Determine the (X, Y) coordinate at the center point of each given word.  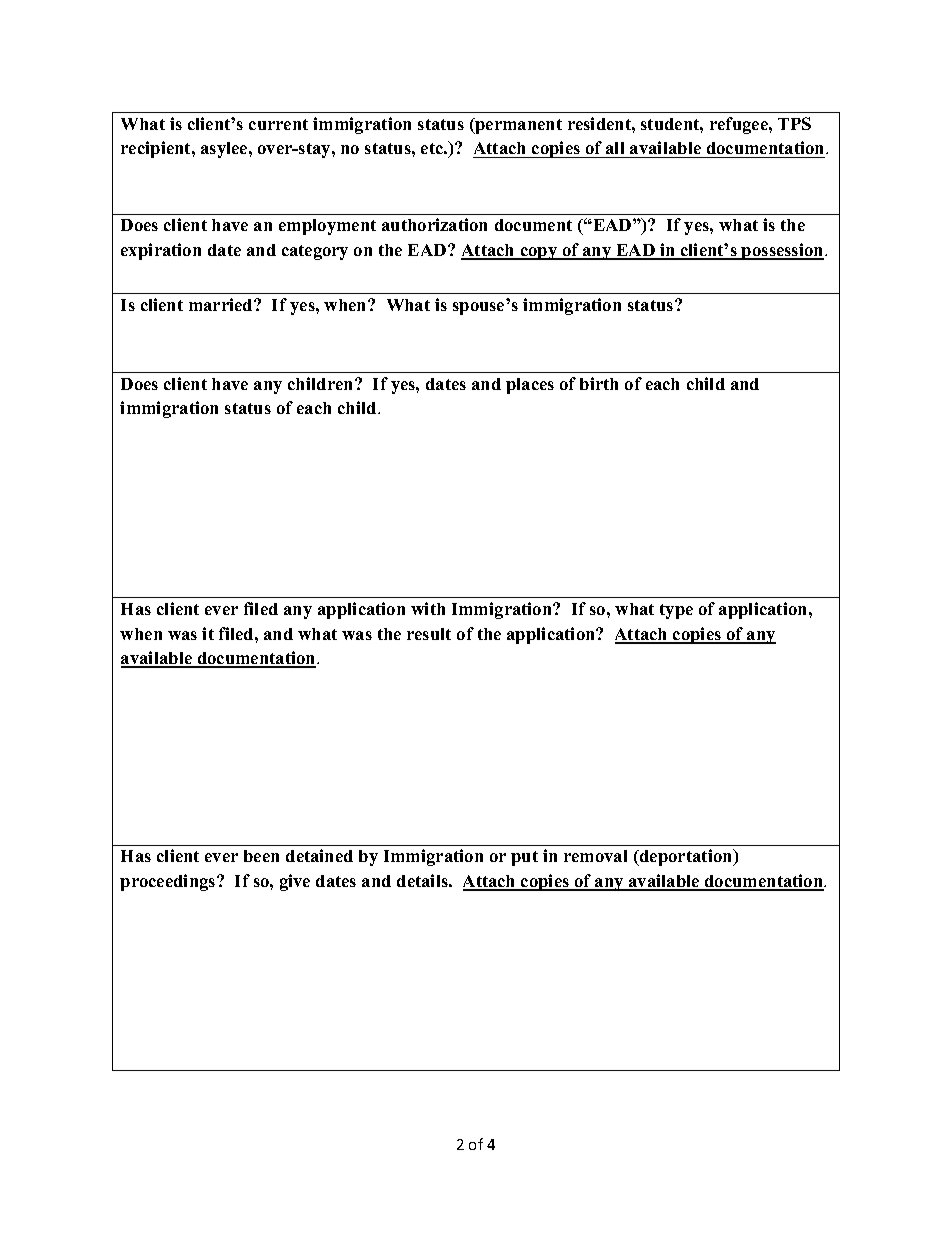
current (278, 124)
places (530, 386)
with (428, 608)
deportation (686, 857)
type (676, 611)
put (524, 858)
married (222, 304)
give (295, 882)
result (429, 634)
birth (599, 383)
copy (539, 253)
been (261, 856)
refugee (740, 125)
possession (783, 251)
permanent (517, 126)
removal (595, 856)
